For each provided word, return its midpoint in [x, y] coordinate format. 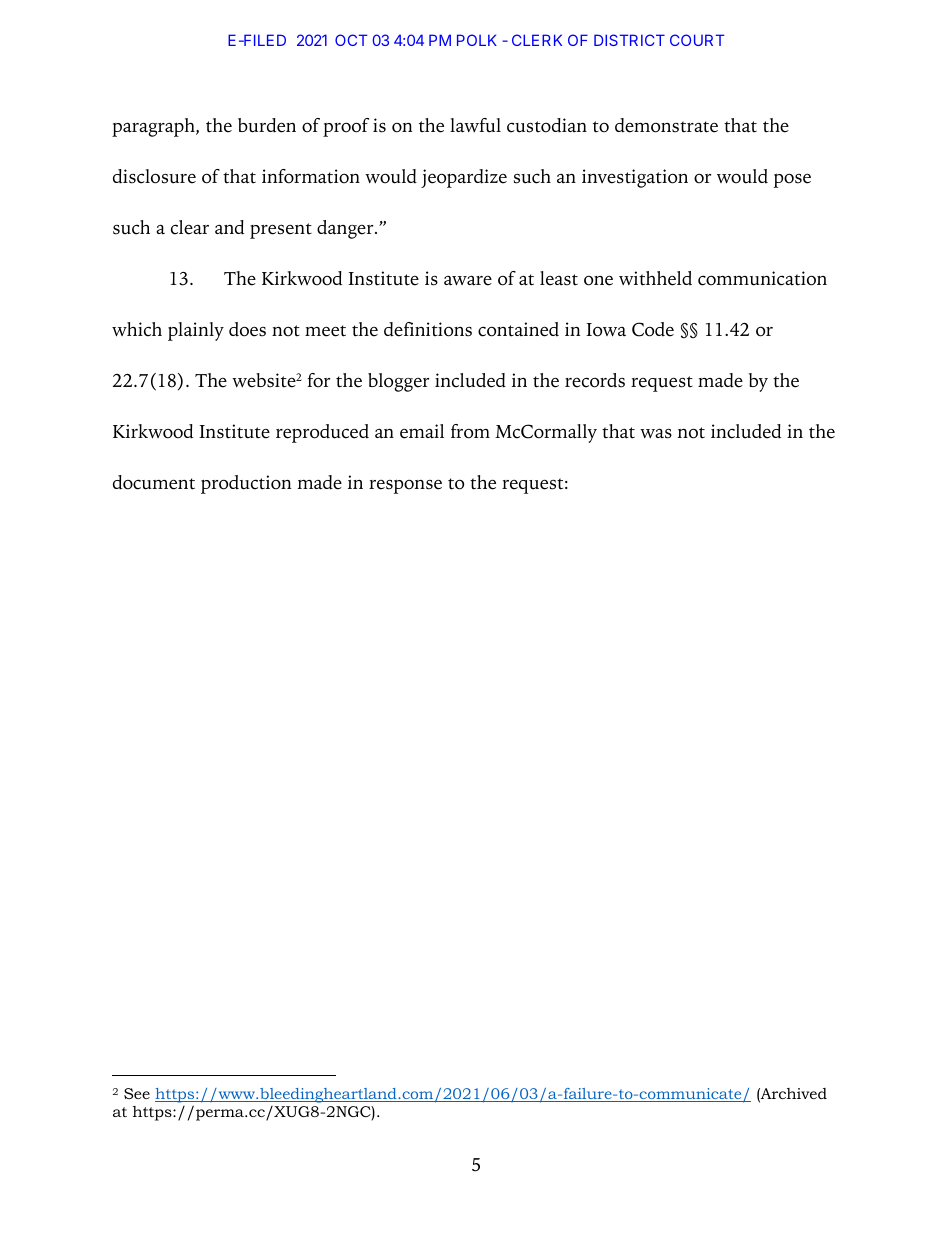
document [154, 482]
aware [468, 280]
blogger [398, 382]
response [405, 487]
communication [762, 278]
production [246, 484]
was [656, 434]
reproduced [322, 433]
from [470, 431]
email [422, 431]
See [137, 1093]
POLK [477, 40]
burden [267, 125]
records [595, 380]
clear [190, 227]
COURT [697, 40]
